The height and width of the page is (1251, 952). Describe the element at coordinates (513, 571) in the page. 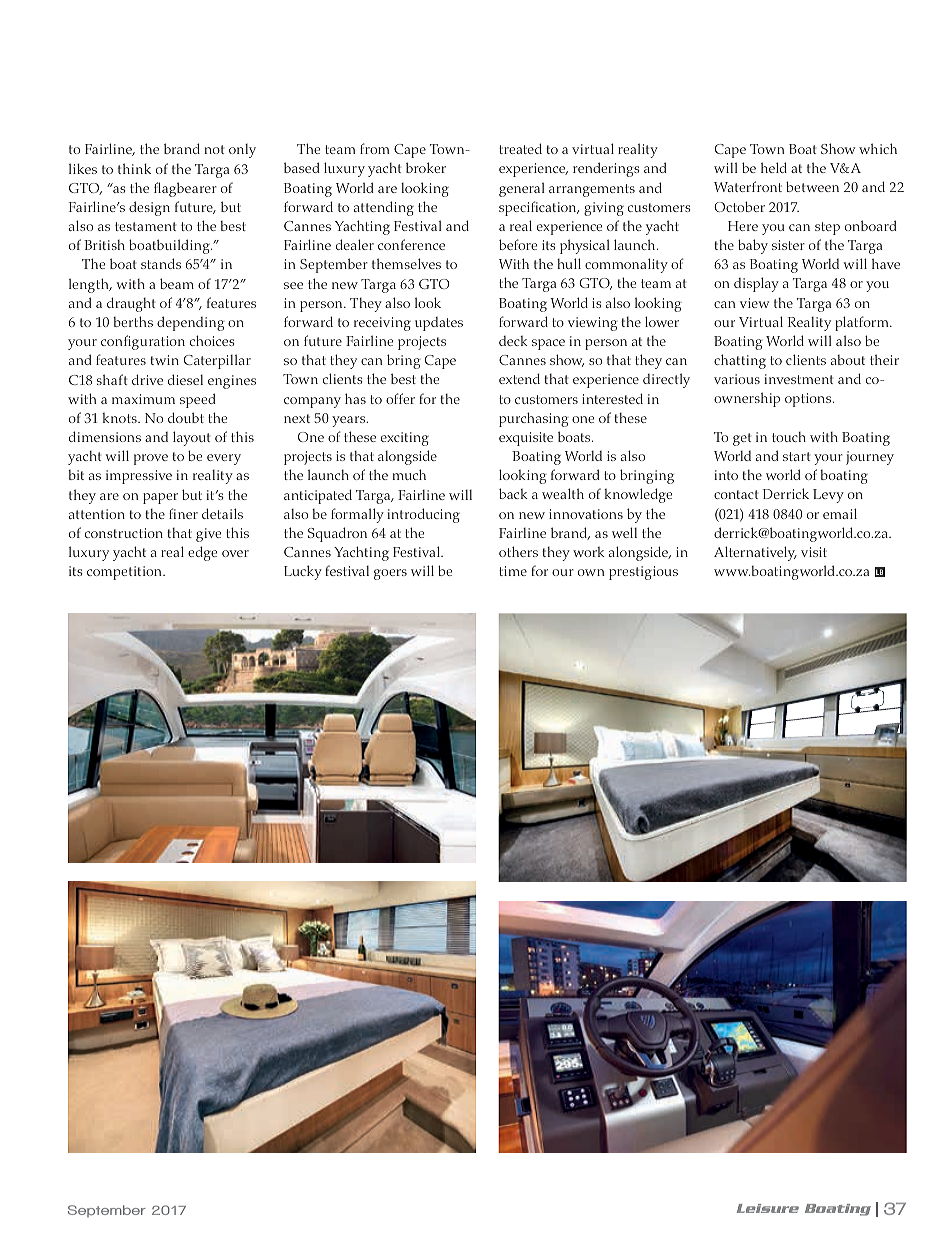

I see `time` at that location.
